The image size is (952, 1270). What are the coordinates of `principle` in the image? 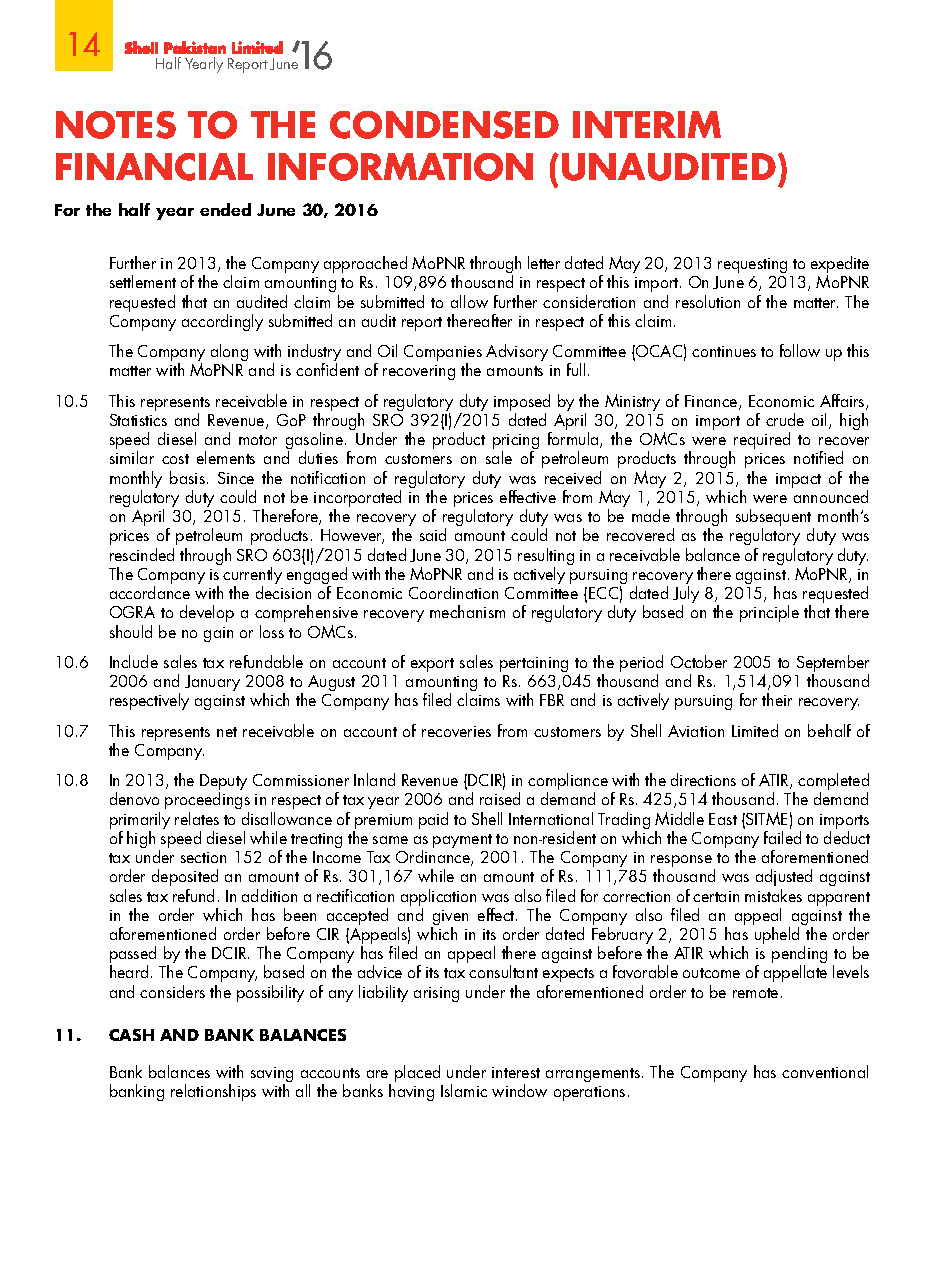 It's located at (769, 613).
